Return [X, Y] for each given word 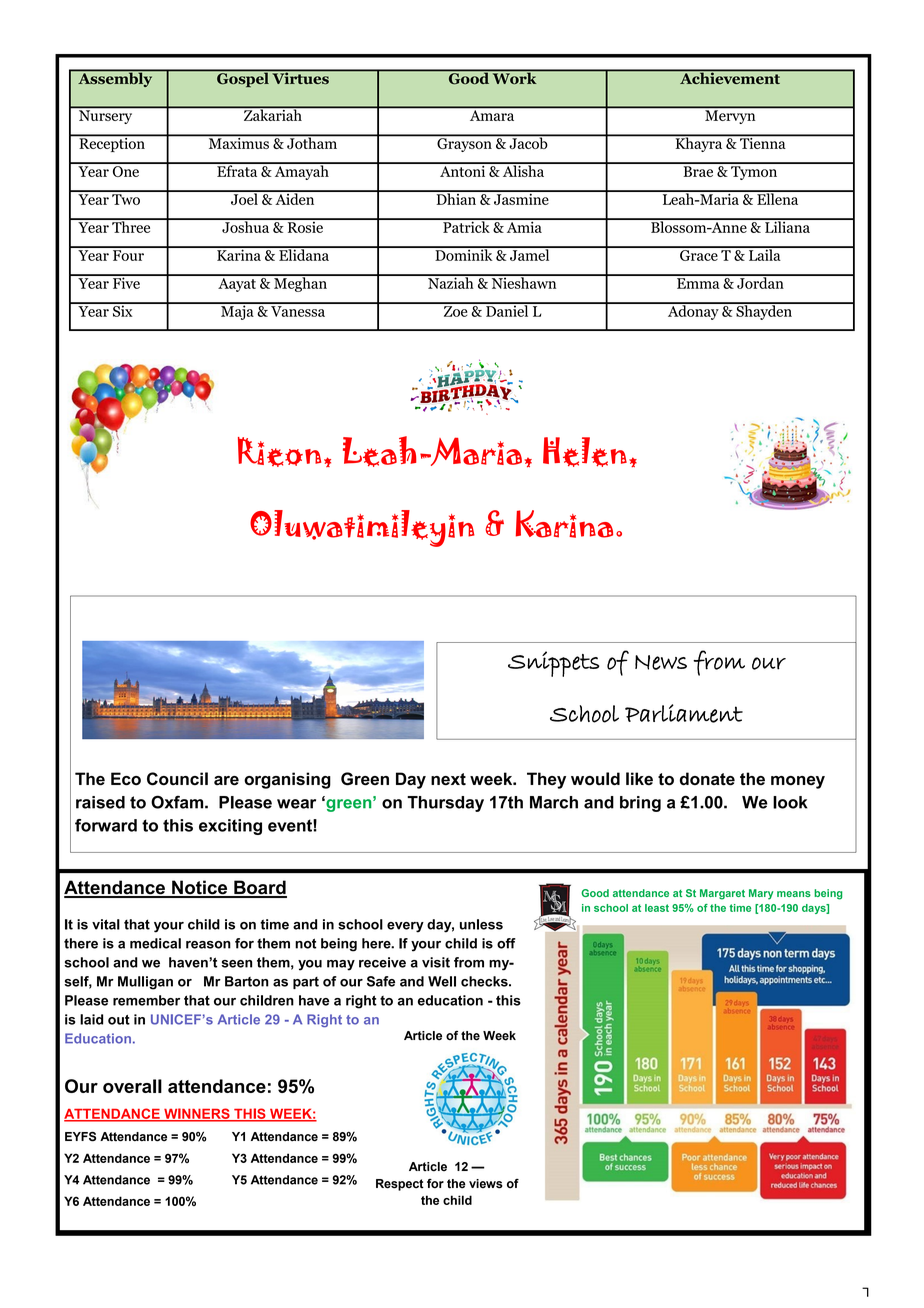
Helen [585, 452]
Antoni [463, 170]
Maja [237, 311]
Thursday [445, 804]
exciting [230, 827]
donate [707, 779]
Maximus [238, 142]
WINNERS [197, 1114]
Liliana [787, 226]
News [661, 662]
